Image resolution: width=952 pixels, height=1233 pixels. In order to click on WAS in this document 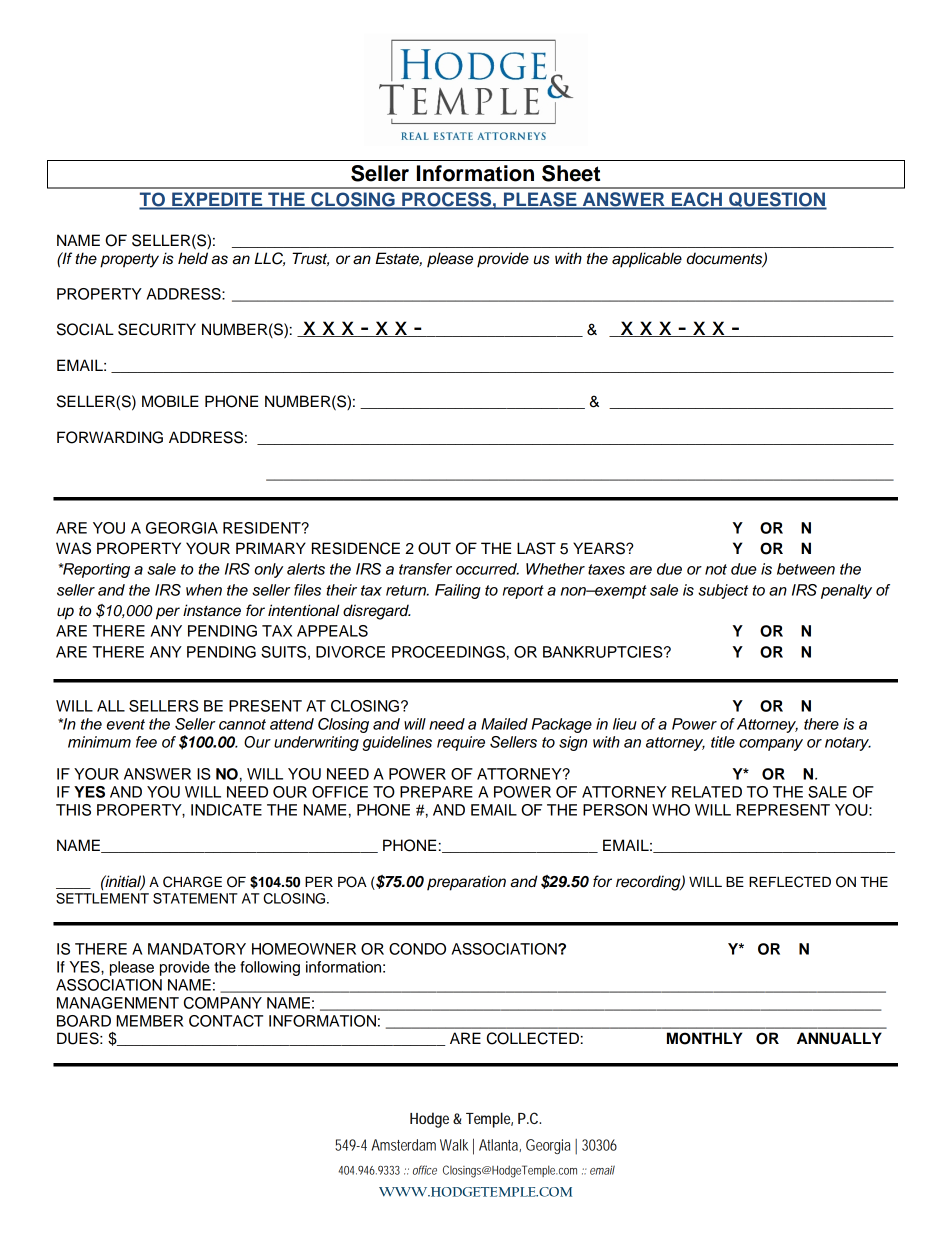, I will do `click(73, 548)`.
